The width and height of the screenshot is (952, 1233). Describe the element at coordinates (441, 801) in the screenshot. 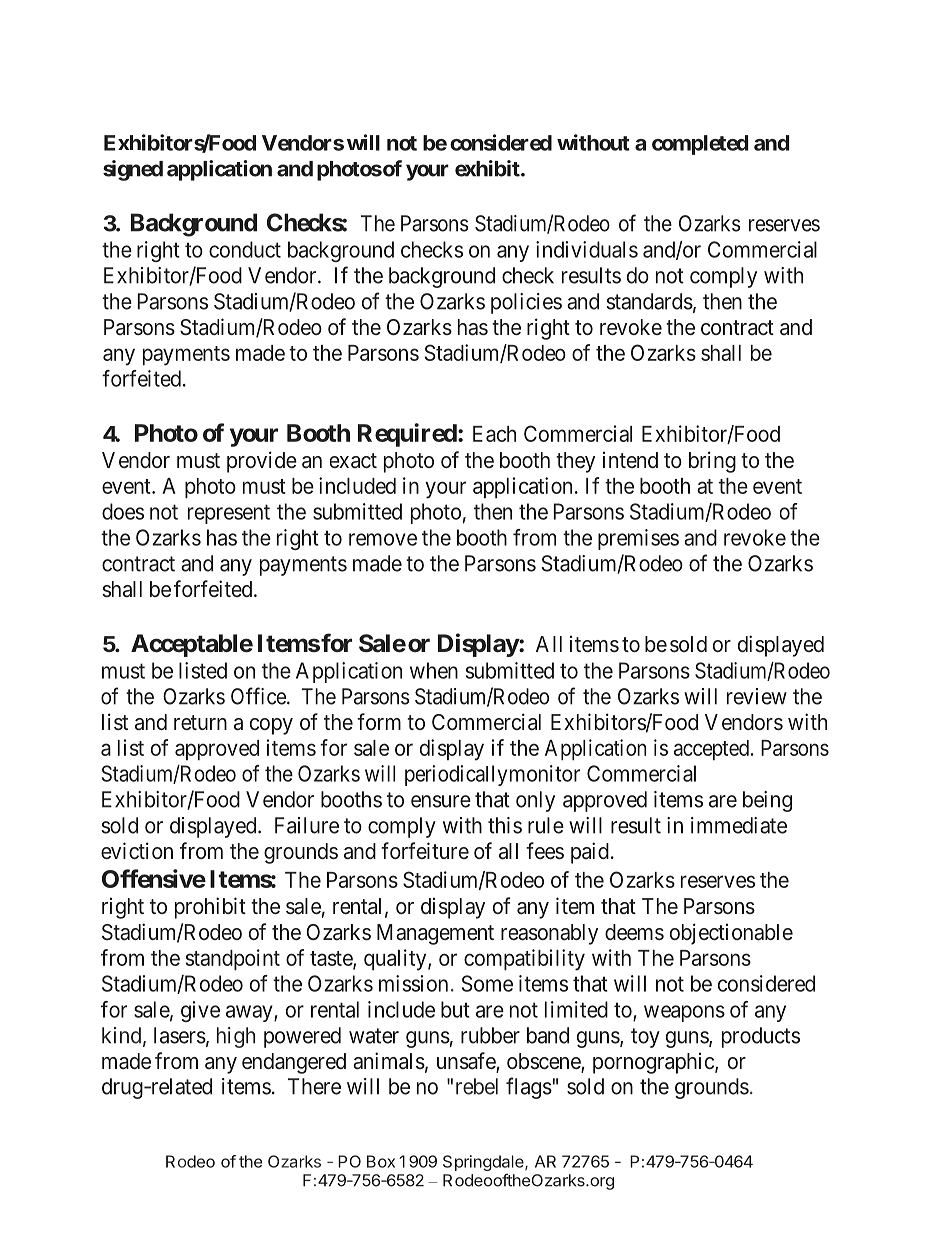

I see `ensure` at that location.
